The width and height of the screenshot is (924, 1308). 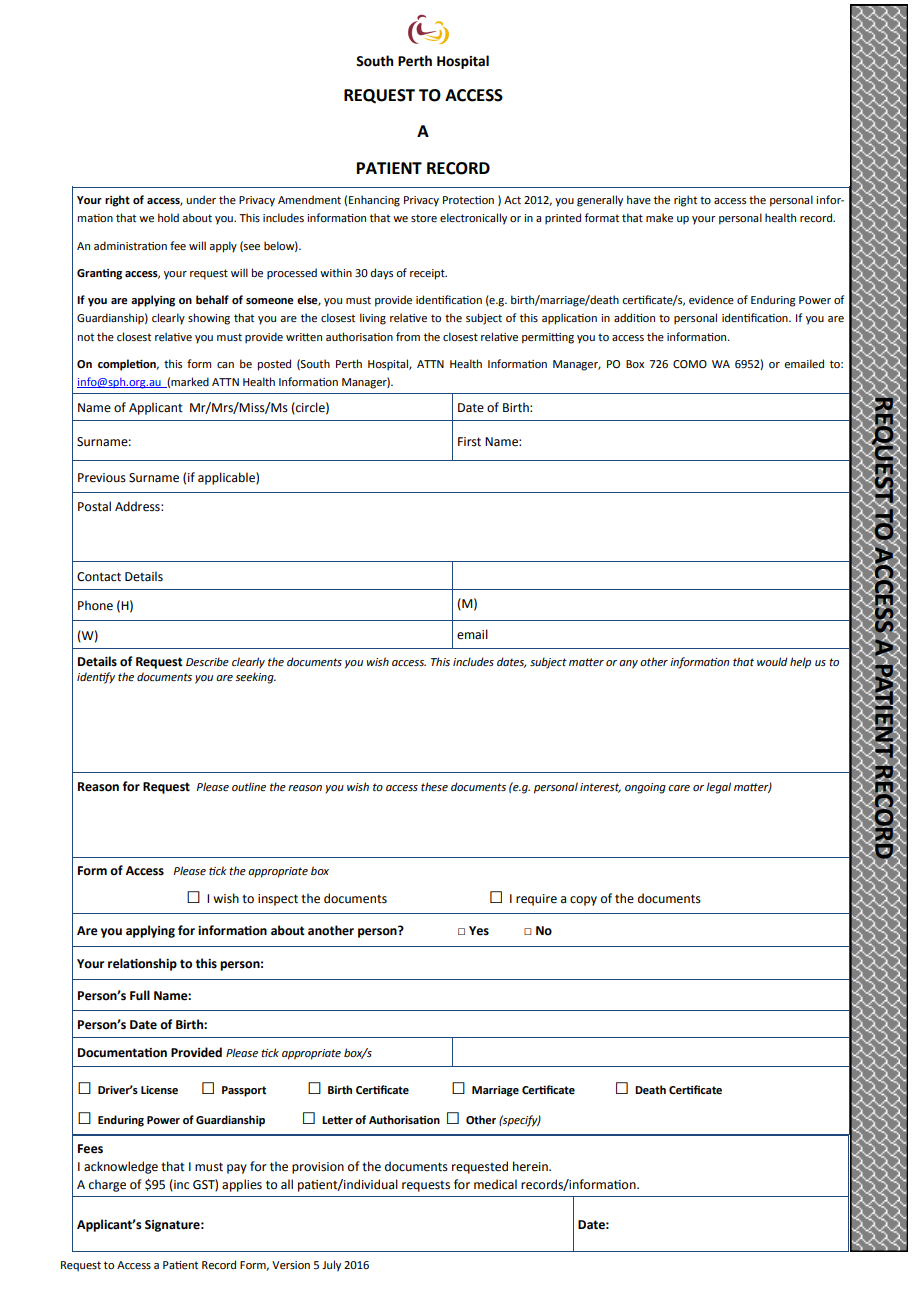 I want to click on any, so click(x=628, y=664).
